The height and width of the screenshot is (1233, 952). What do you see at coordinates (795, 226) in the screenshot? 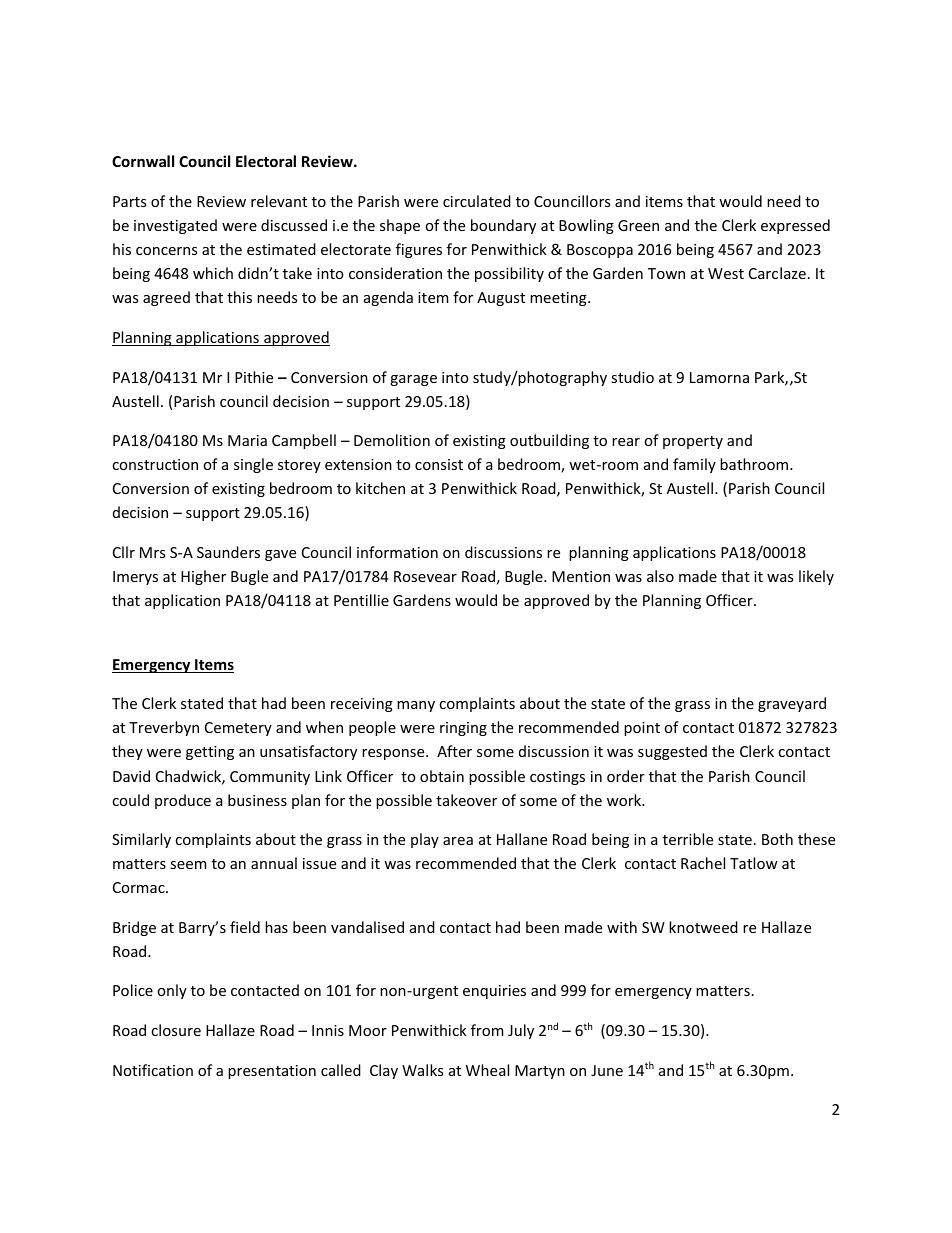
I see `expressed` at bounding box center [795, 226].
